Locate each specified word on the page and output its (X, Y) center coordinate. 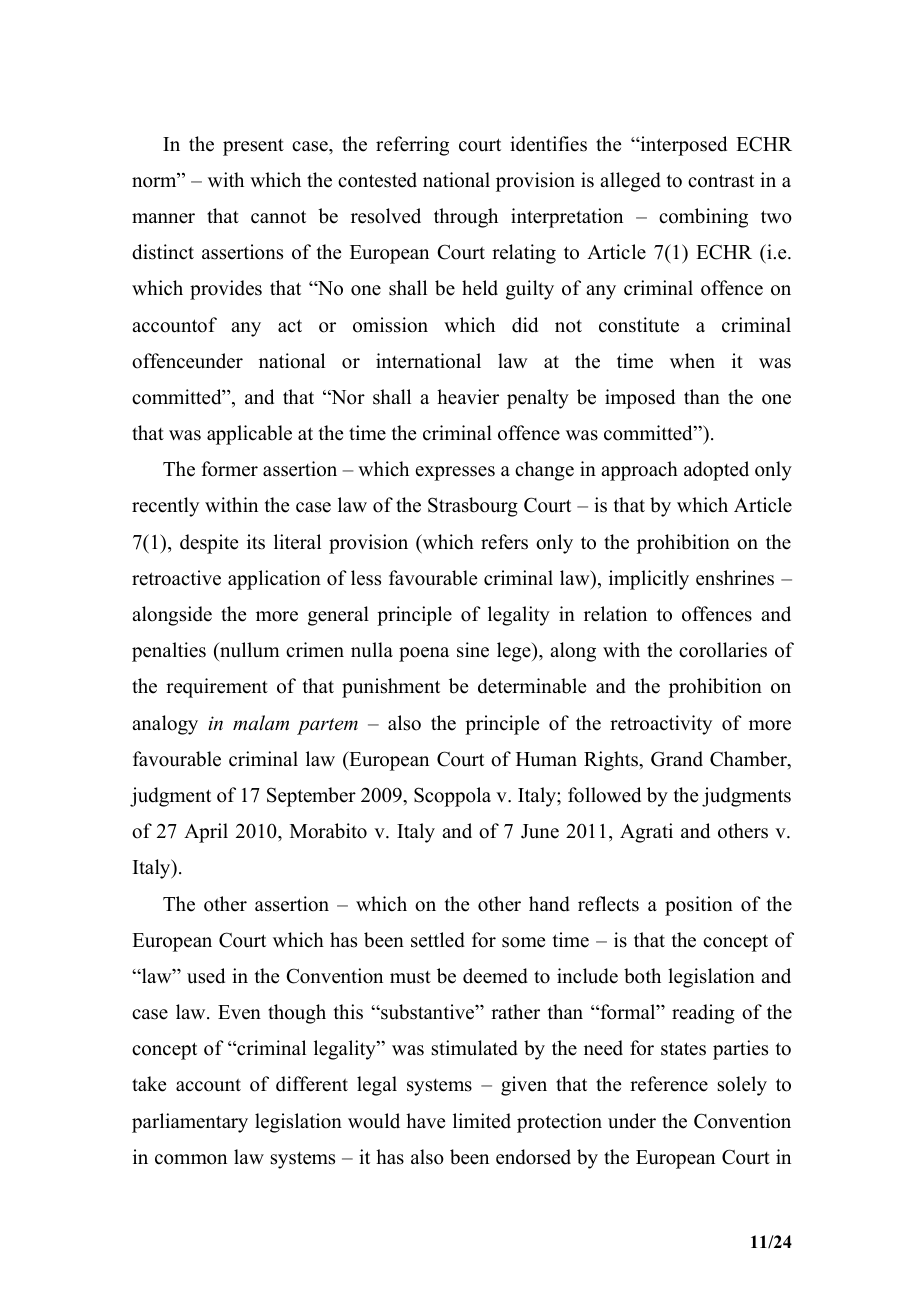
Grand (677, 759)
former (230, 469)
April (206, 833)
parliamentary (190, 1123)
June (540, 831)
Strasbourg (473, 507)
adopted (716, 471)
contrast (721, 181)
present (253, 147)
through (466, 218)
